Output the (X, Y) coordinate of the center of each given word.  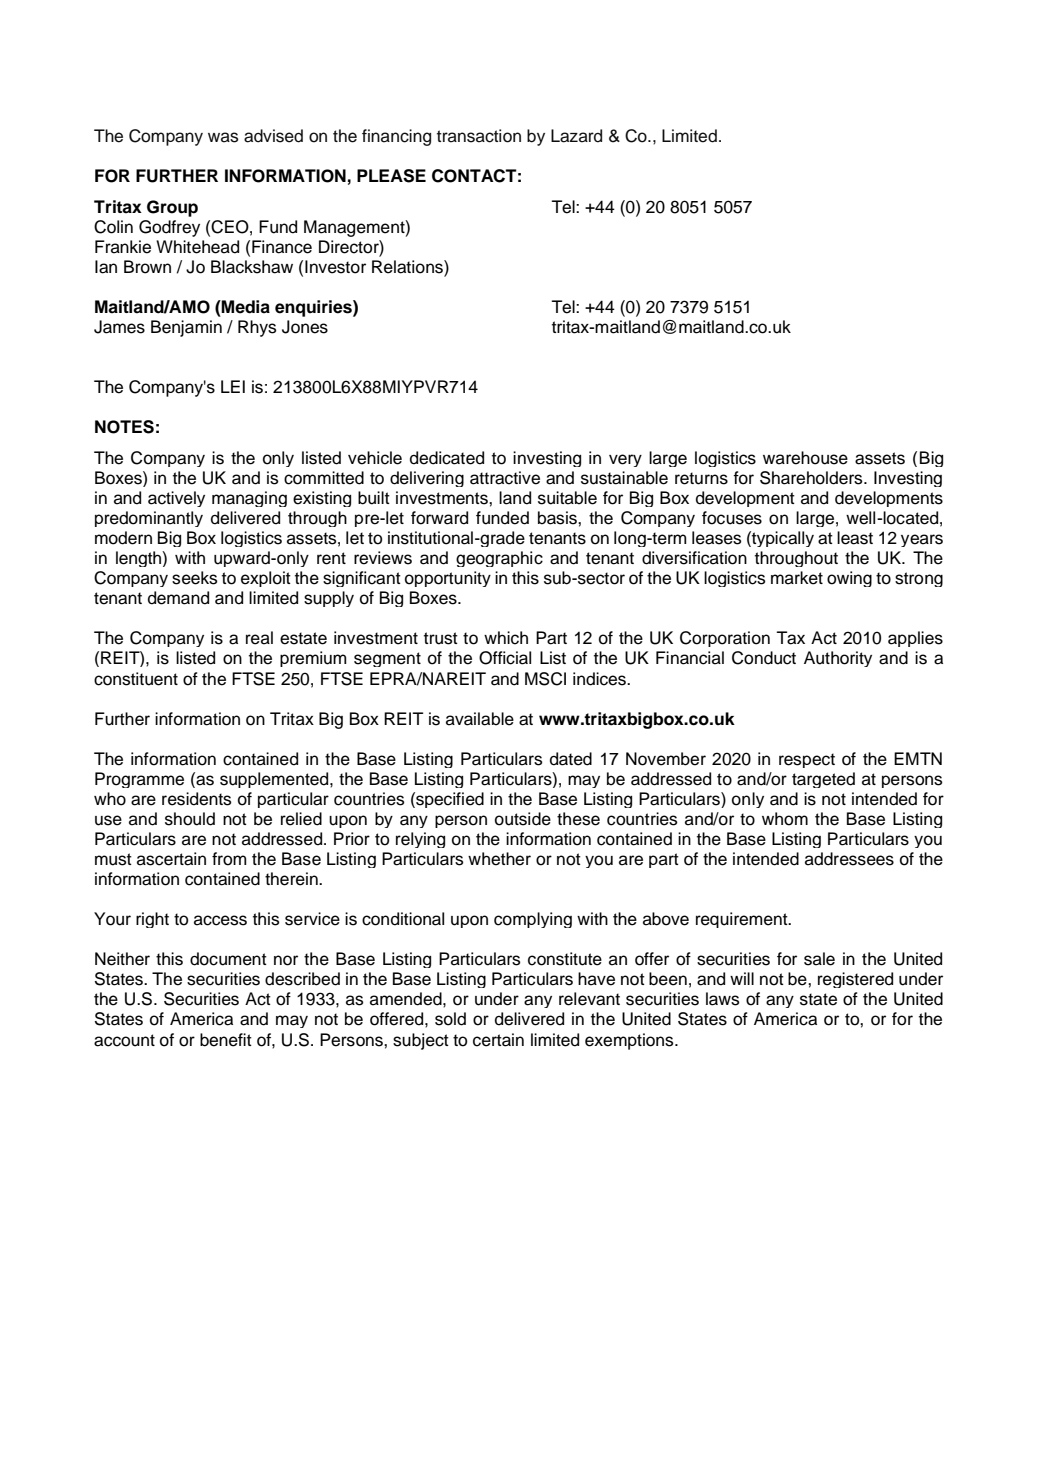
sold (450, 1019)
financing (396, 137)
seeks (194, 578)
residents (196, 799)
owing (849, 579)
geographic (499, 559)
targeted (823, 780)
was (223, 137)
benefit (226, 1040)
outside (523, 819)
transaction (479, 136)
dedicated (447, 458)
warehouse (805, 458)
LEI (233, 386)
